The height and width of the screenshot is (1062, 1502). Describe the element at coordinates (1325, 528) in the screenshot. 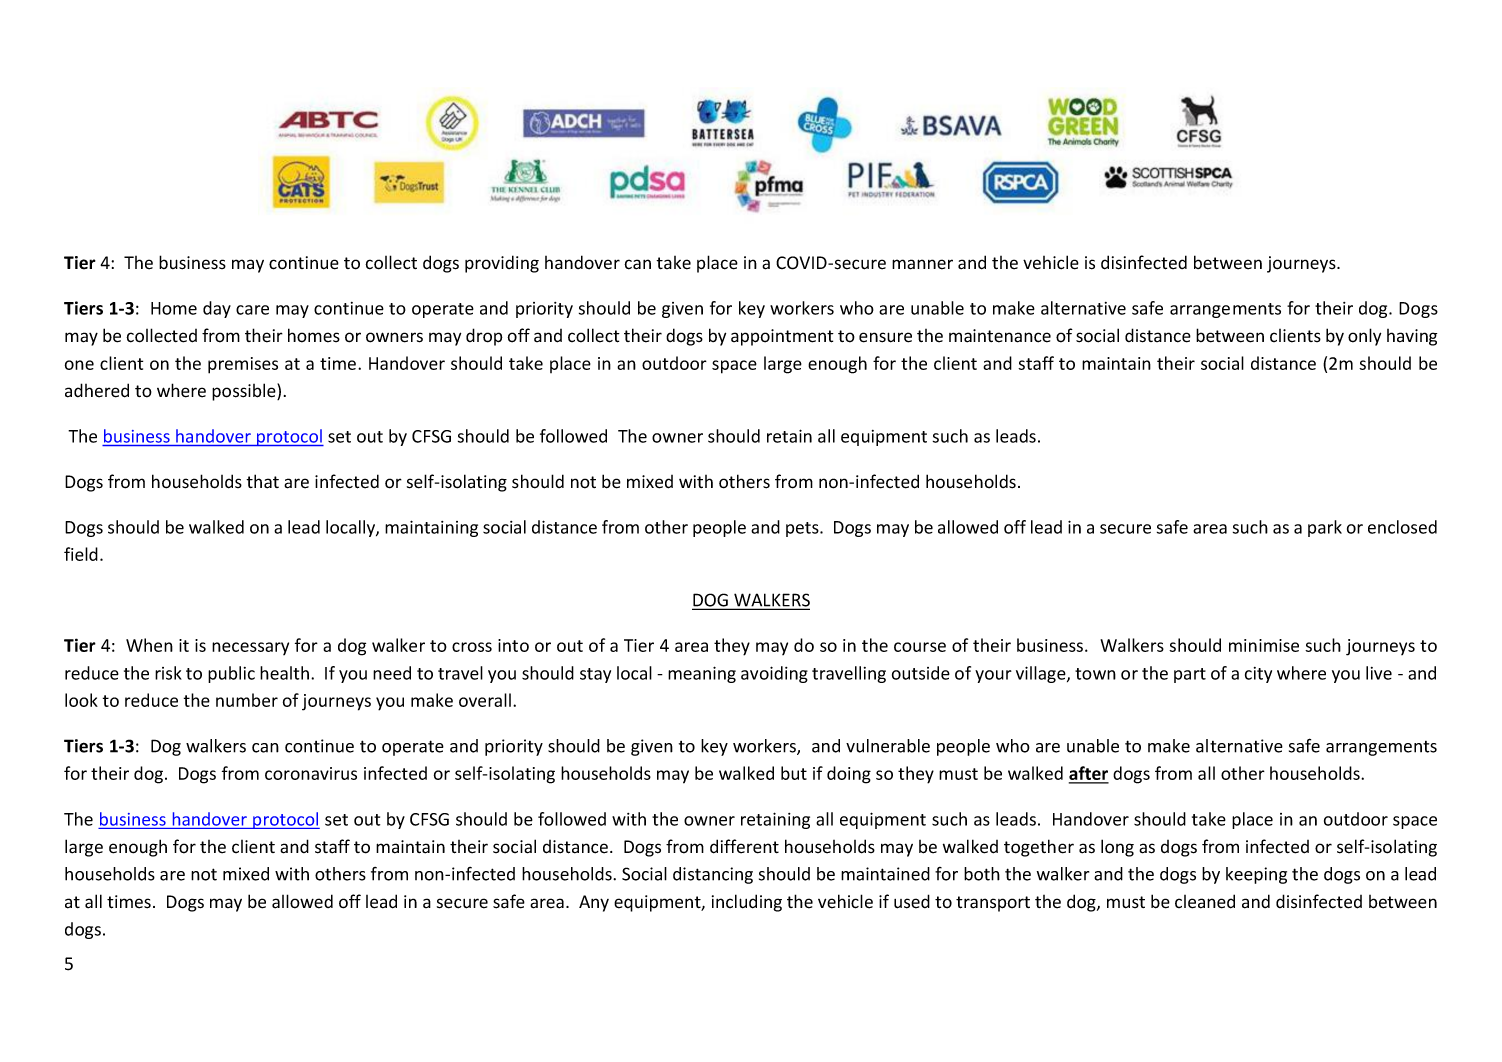

I see `park` at that location.
